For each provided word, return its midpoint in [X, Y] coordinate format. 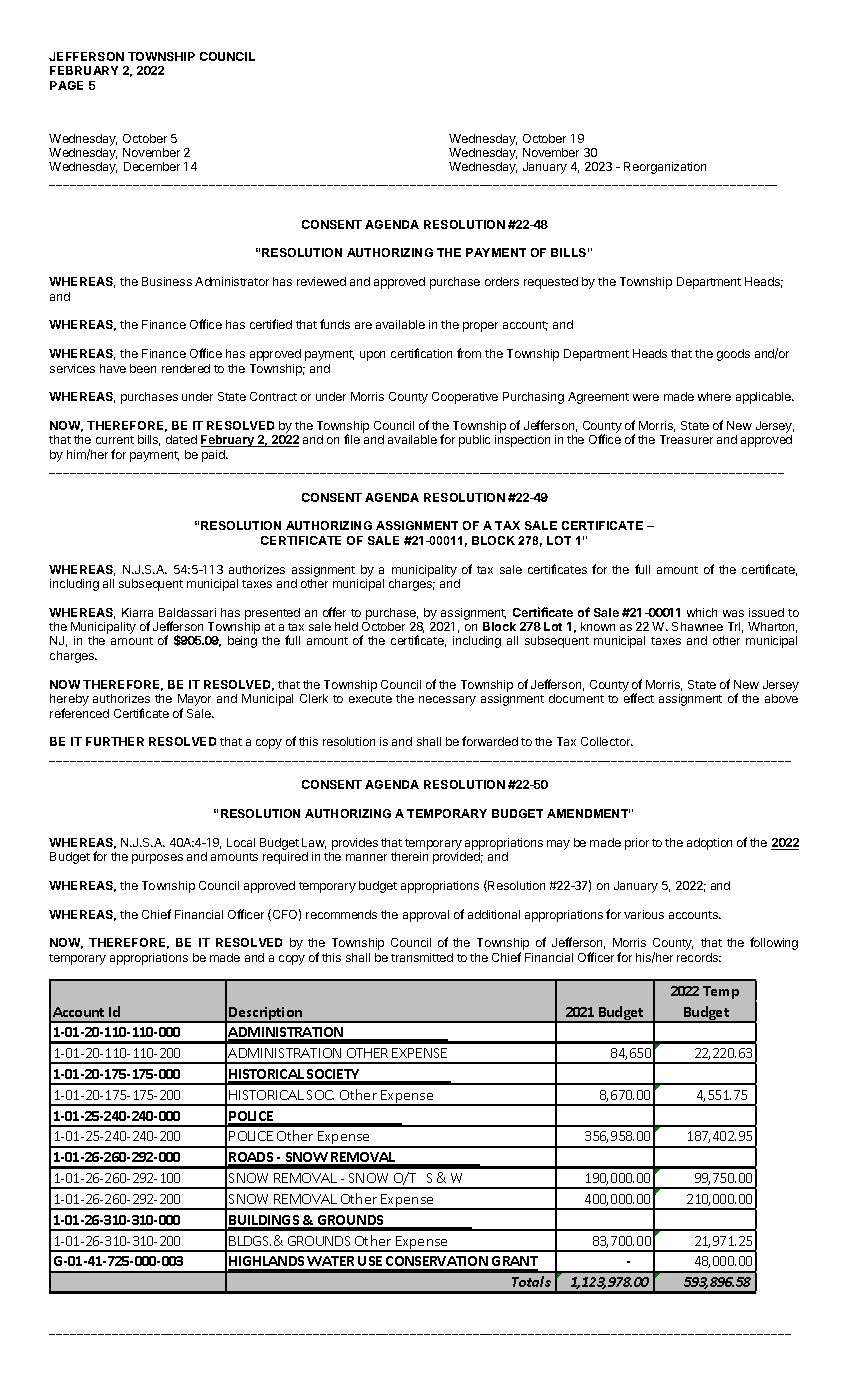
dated [181, 439]
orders [502, 281]
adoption [709, 844]
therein [409, 856]
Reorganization [665, 168]
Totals [531, 1281]
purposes [157, 859]
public [474, 441]
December [152, 166]
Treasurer [686, 439]
